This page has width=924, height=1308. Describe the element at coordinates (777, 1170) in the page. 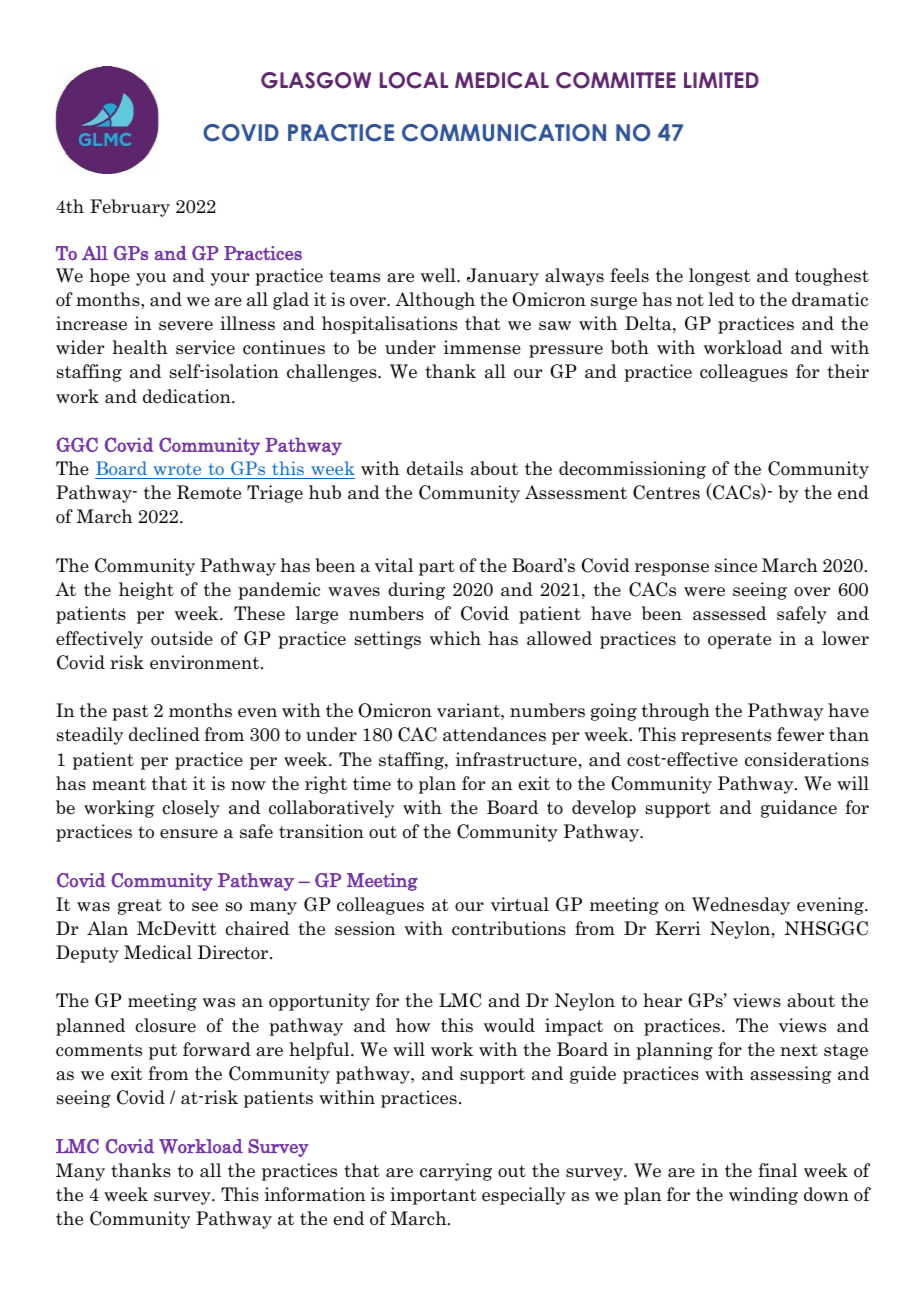

I see `final` at that location.
